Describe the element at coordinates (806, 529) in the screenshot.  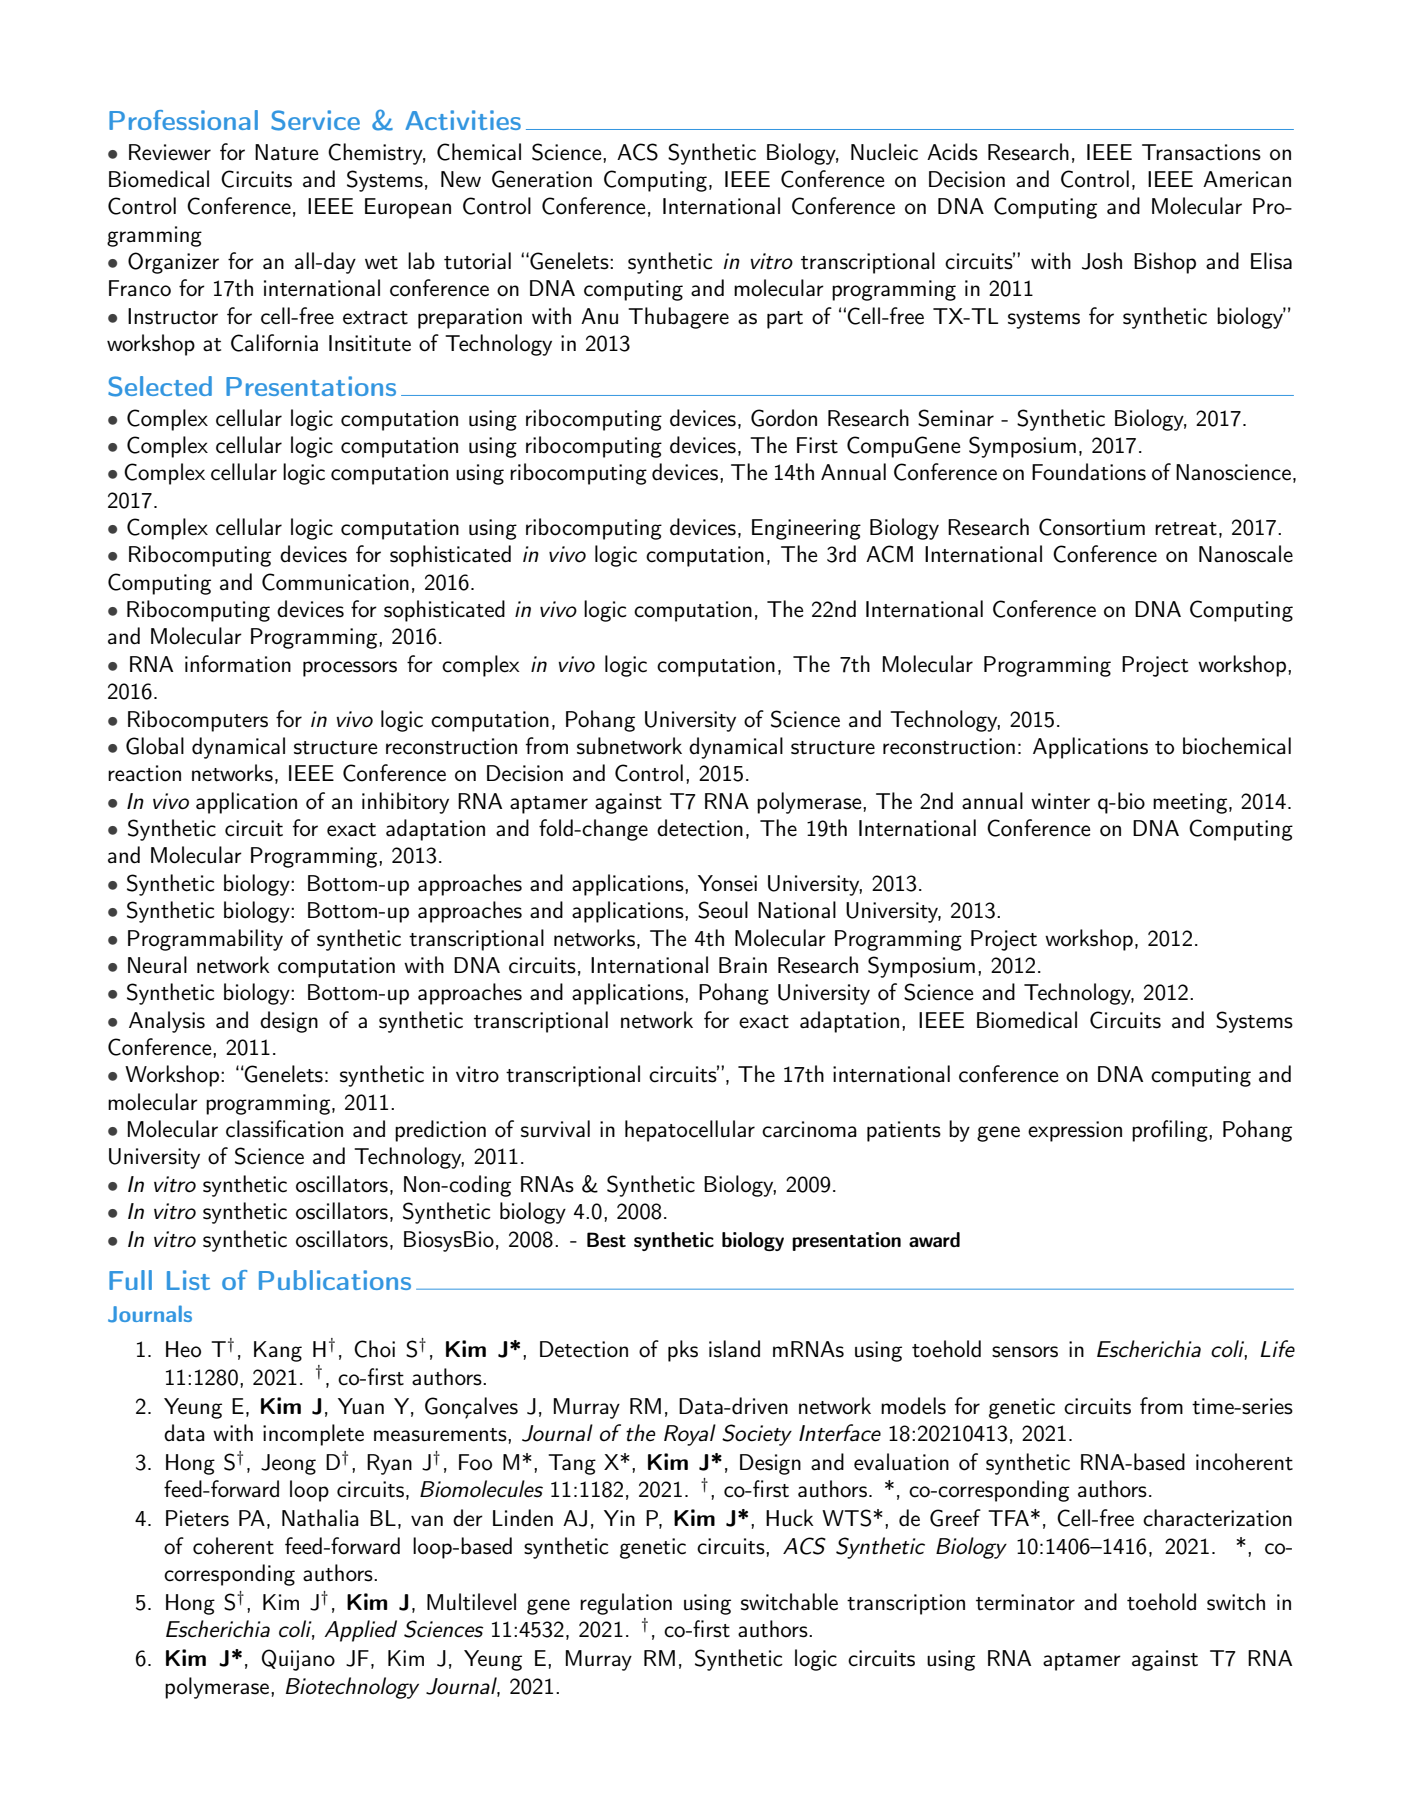
I see `Engineering` at that location.
